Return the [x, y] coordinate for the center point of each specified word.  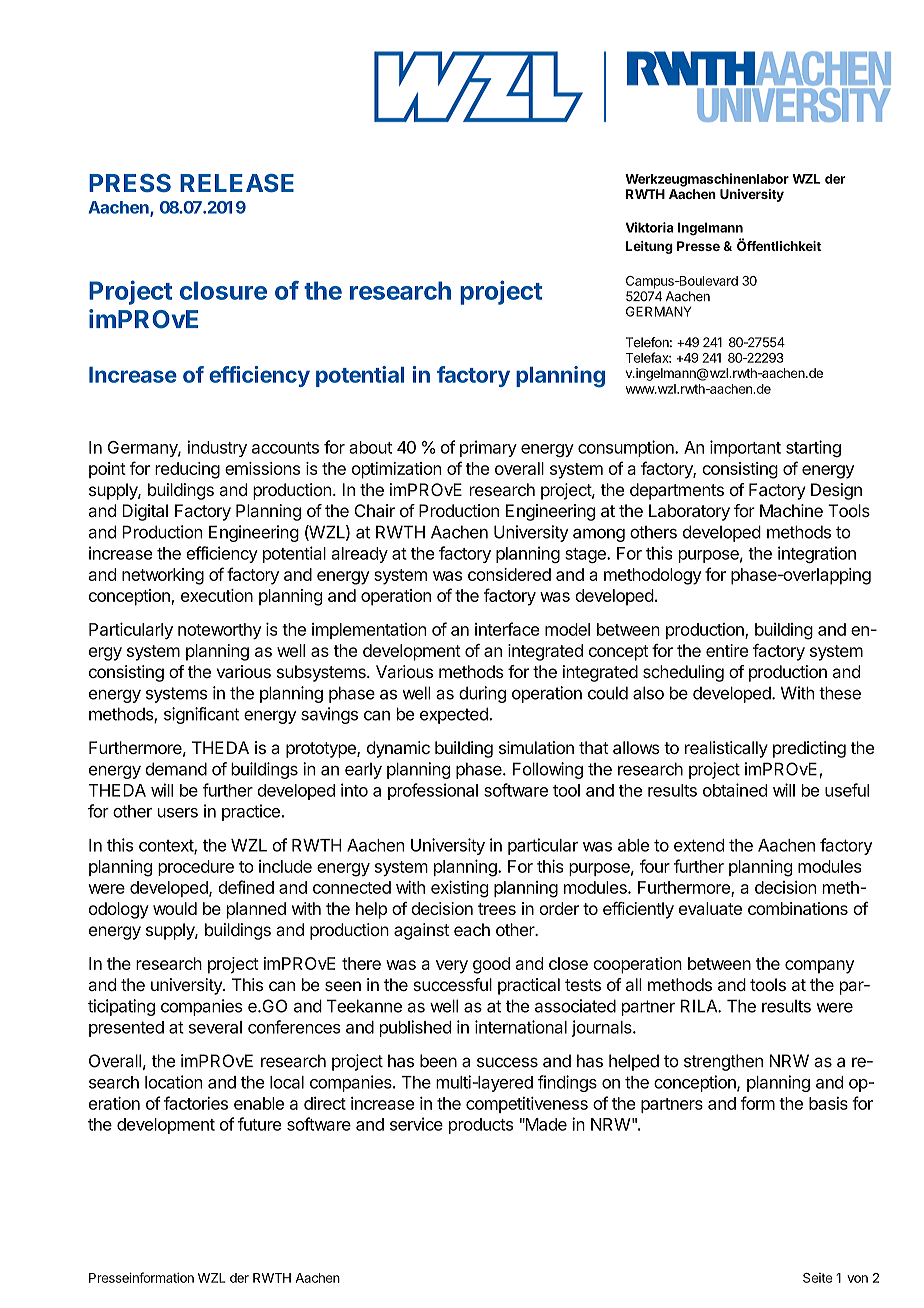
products [481, 1126]
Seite [817, 1278]
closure [223, 290]
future [260, 1124]
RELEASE [237, 183]
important [745, 448]
